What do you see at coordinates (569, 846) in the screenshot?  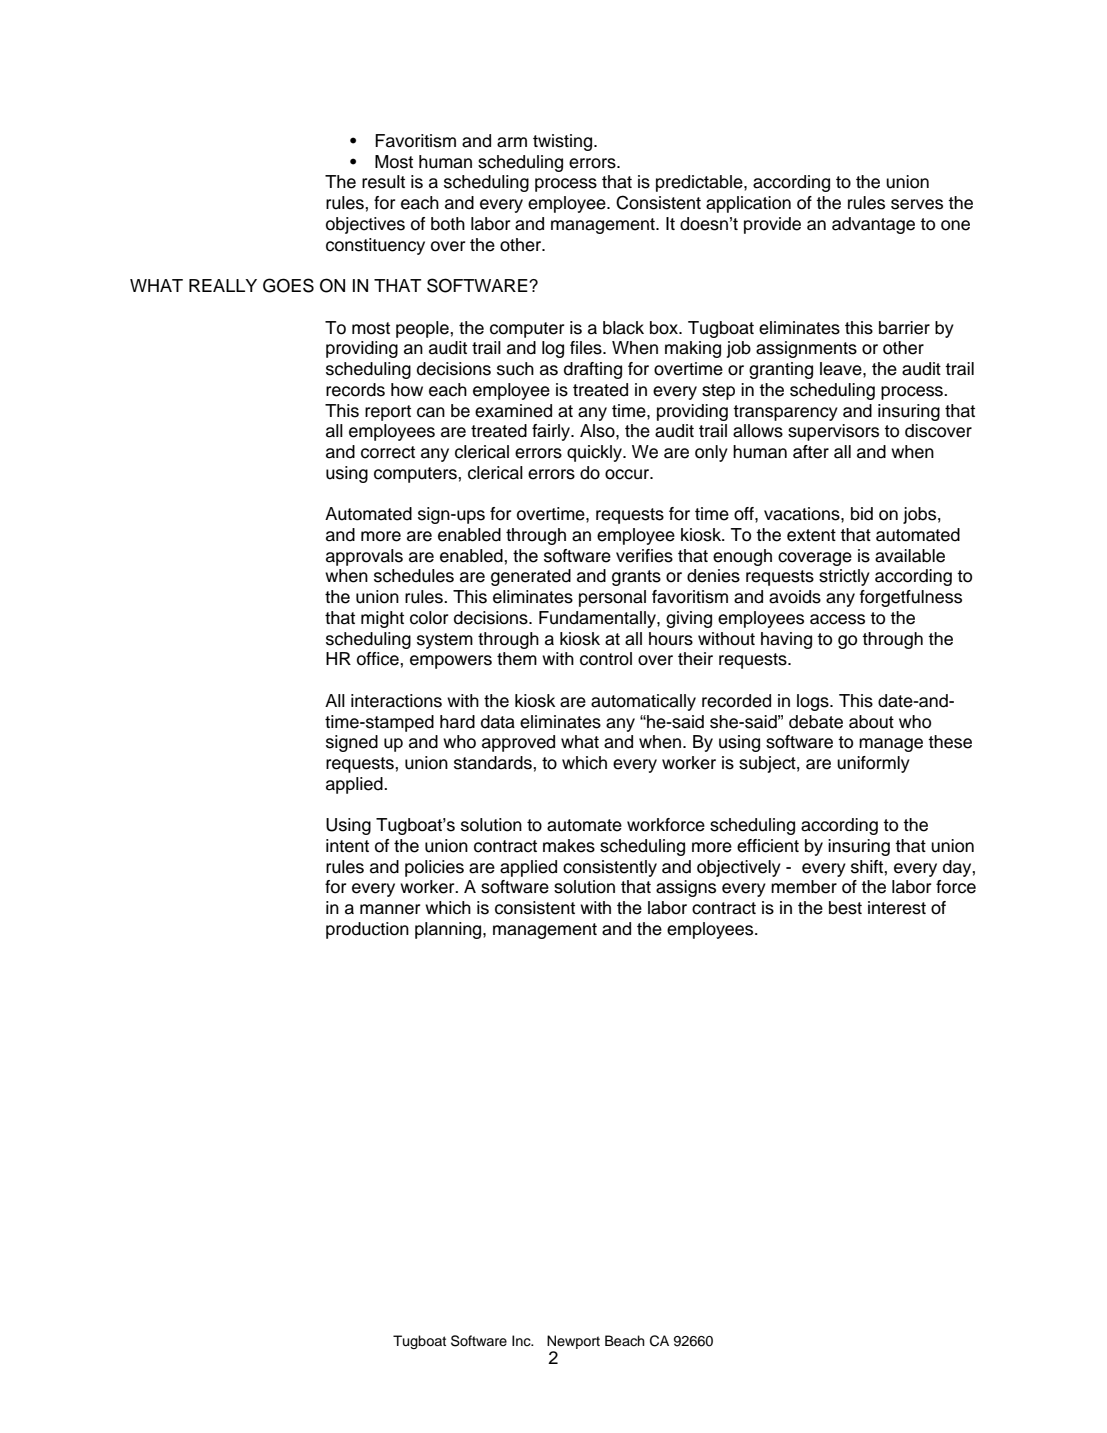 I see `makes` at bounding box center [569, 846].
